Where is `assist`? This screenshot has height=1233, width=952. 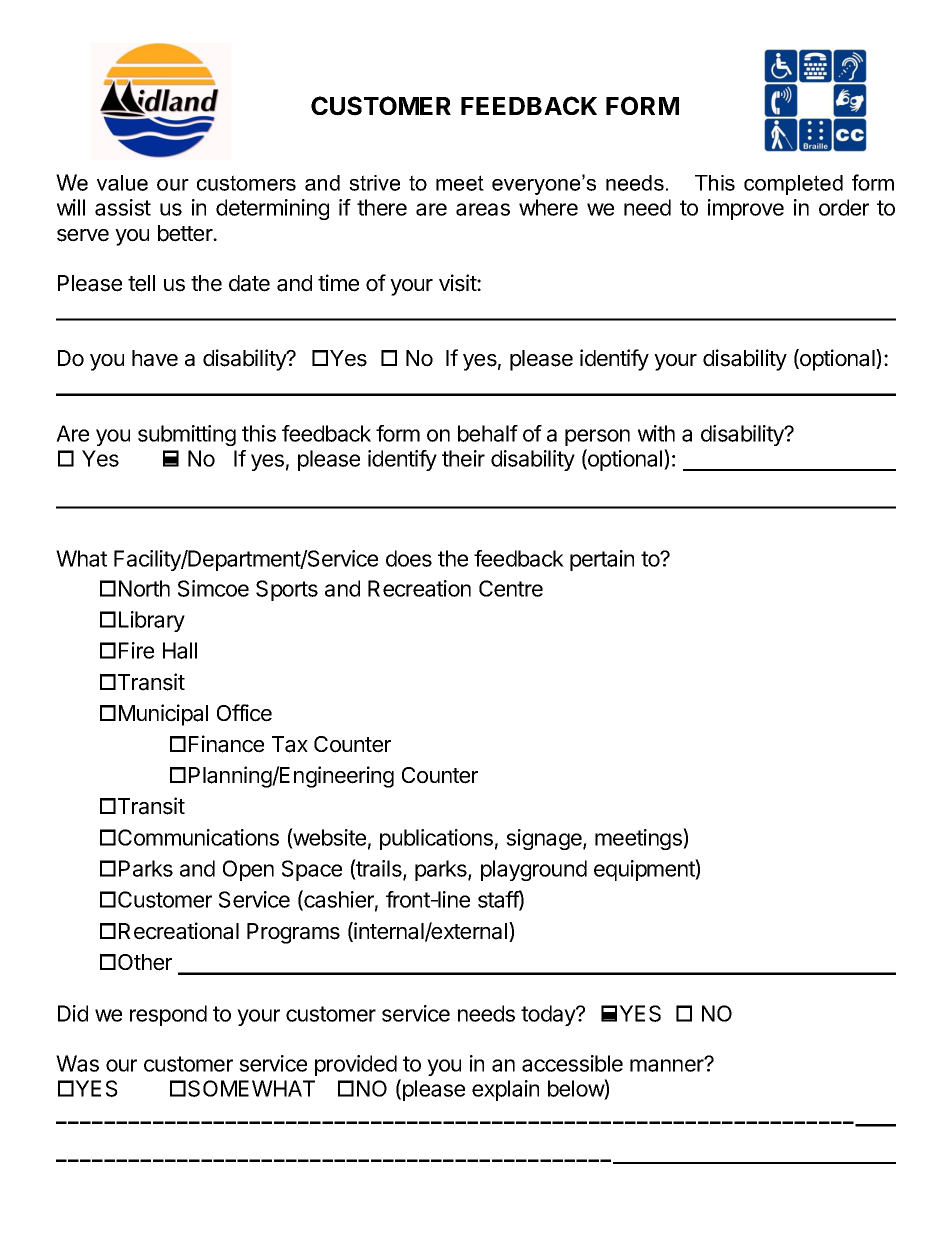 assist is located at coordinates (123, 207).
